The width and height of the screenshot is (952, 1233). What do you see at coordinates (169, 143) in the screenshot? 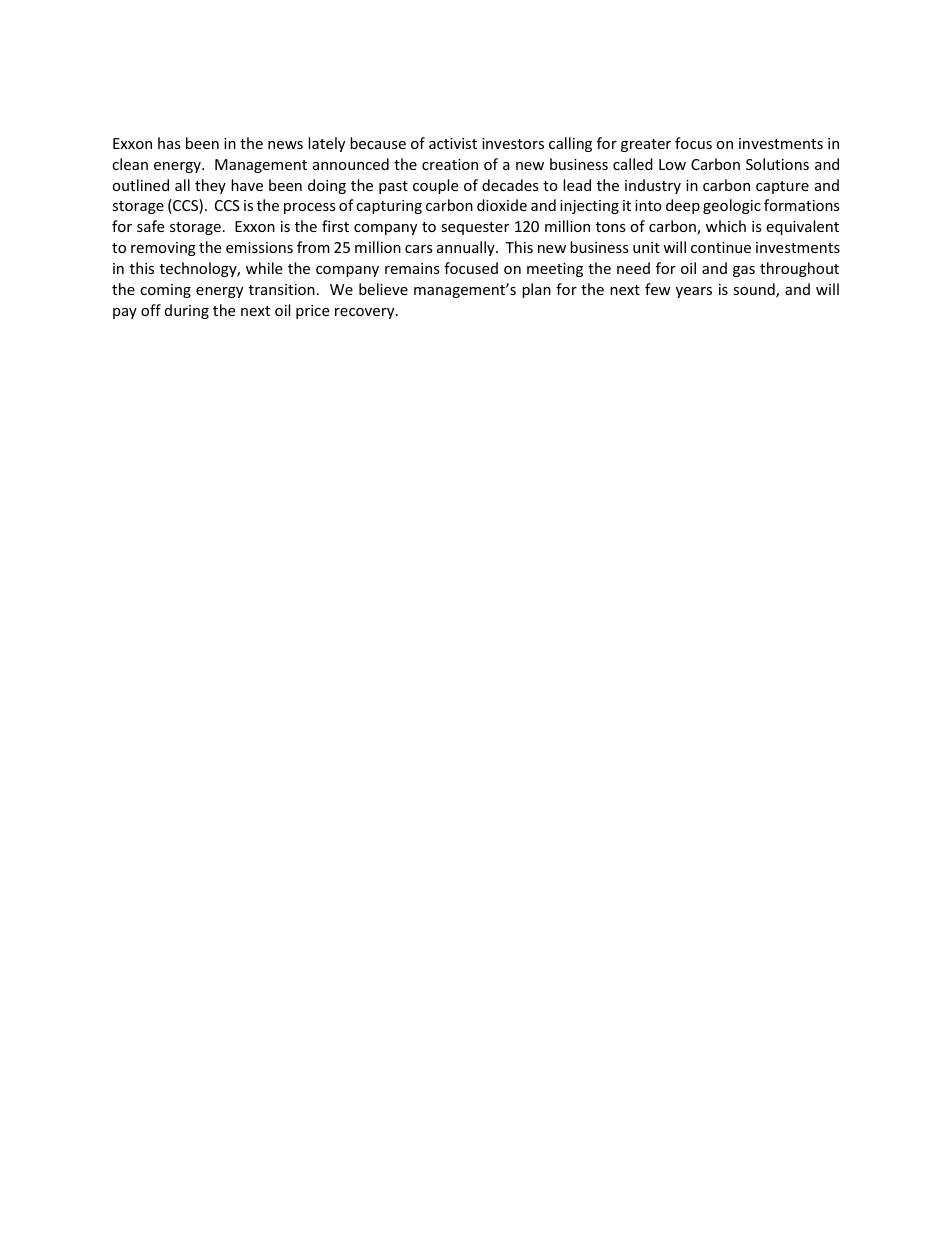
I see `has` at bounding box center [169, 143].
